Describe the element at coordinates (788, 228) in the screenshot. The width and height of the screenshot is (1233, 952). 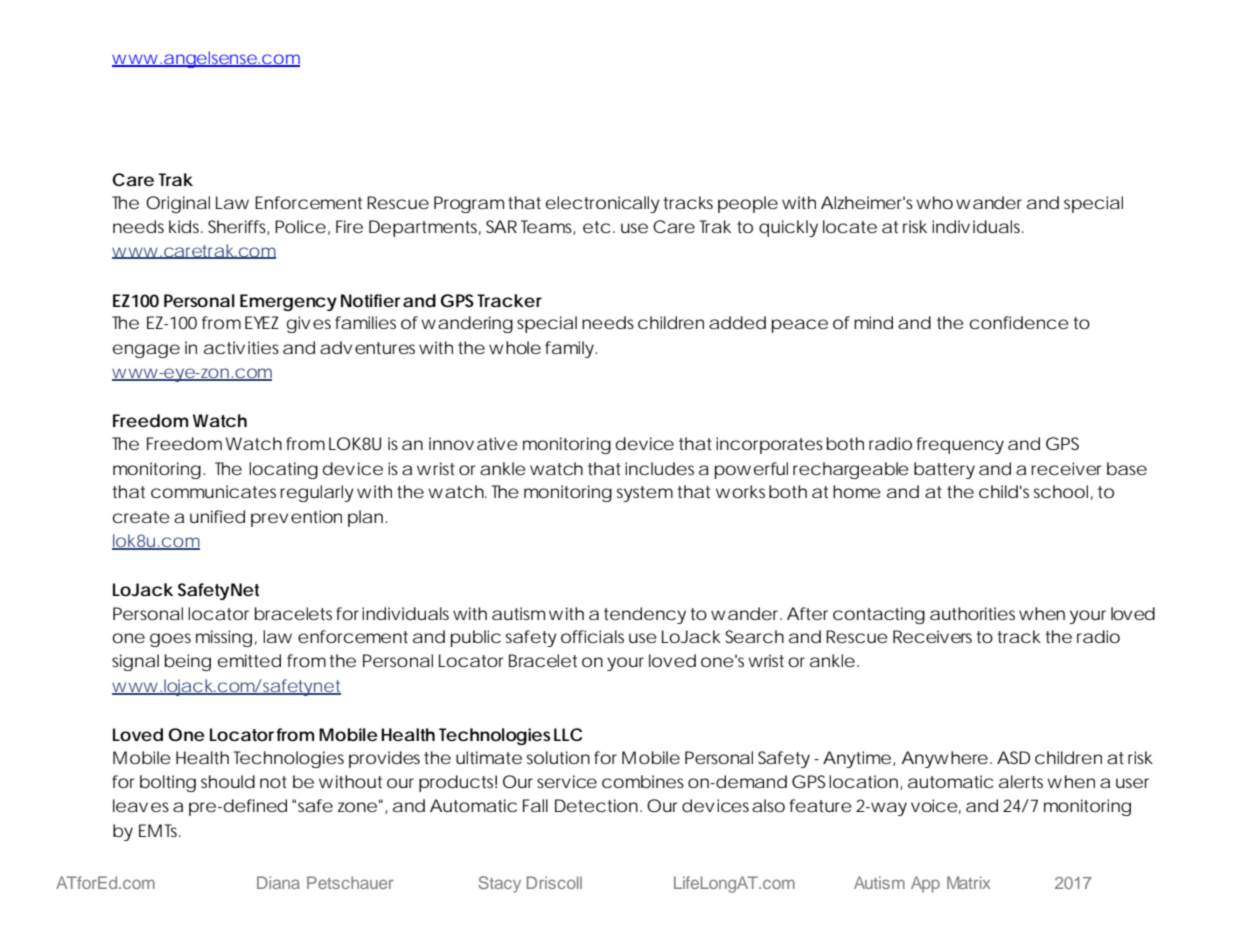
I see `quickly` at that location.
